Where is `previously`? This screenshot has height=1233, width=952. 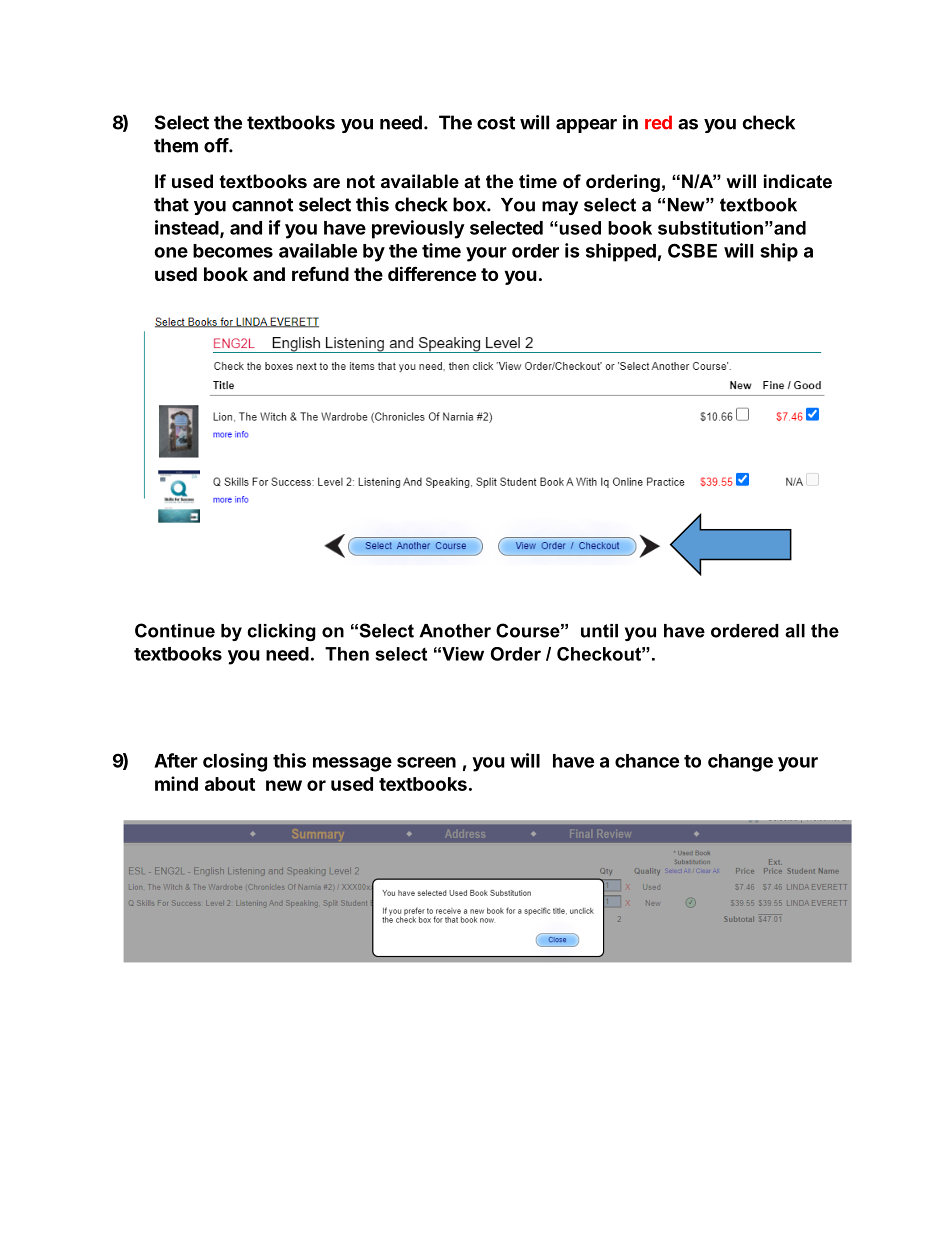 previously is located at coordinates (418, 229).
